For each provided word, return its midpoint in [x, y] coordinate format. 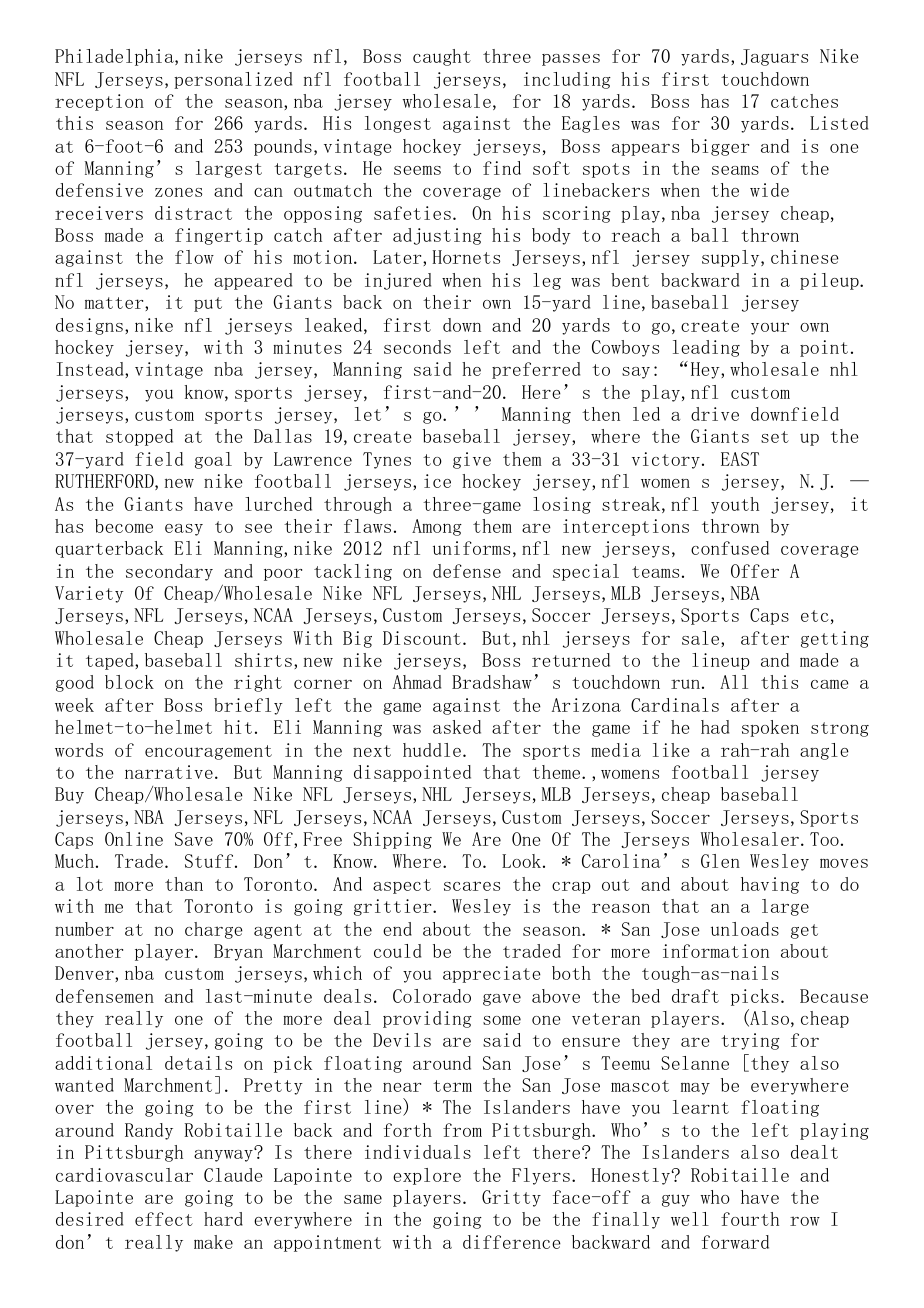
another [89, 951]
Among [437, 527]
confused [730, 548]
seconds [417, 347]
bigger [720, 147]
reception [99, 102]
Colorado [432, 996]
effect [164, 1219]
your [770, 328]
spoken [770, 728]
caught [442, 57]
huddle [432, 750]
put [208, 304]
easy [184, 530]
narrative [169, 772]
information [716, 951]
